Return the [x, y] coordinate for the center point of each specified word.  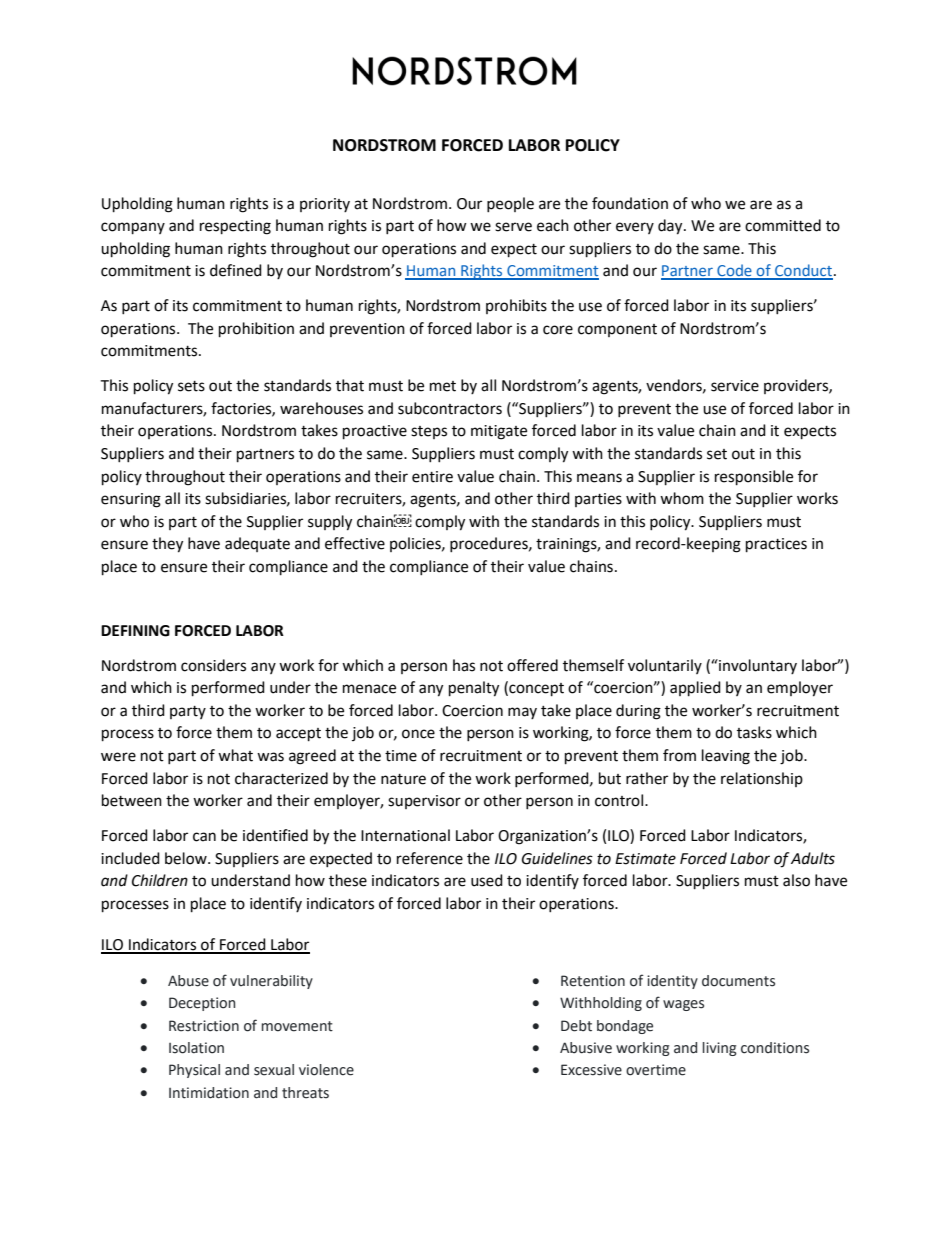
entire [432, 477]
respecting [235, 227]
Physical [194, 1071]
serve [513, 227]
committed [783, 225]
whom [682, 498]
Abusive [586, 1048]
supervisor [424, 802]
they [167, 545]
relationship [762, 779]
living [720, 1049]
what [235, 755]
